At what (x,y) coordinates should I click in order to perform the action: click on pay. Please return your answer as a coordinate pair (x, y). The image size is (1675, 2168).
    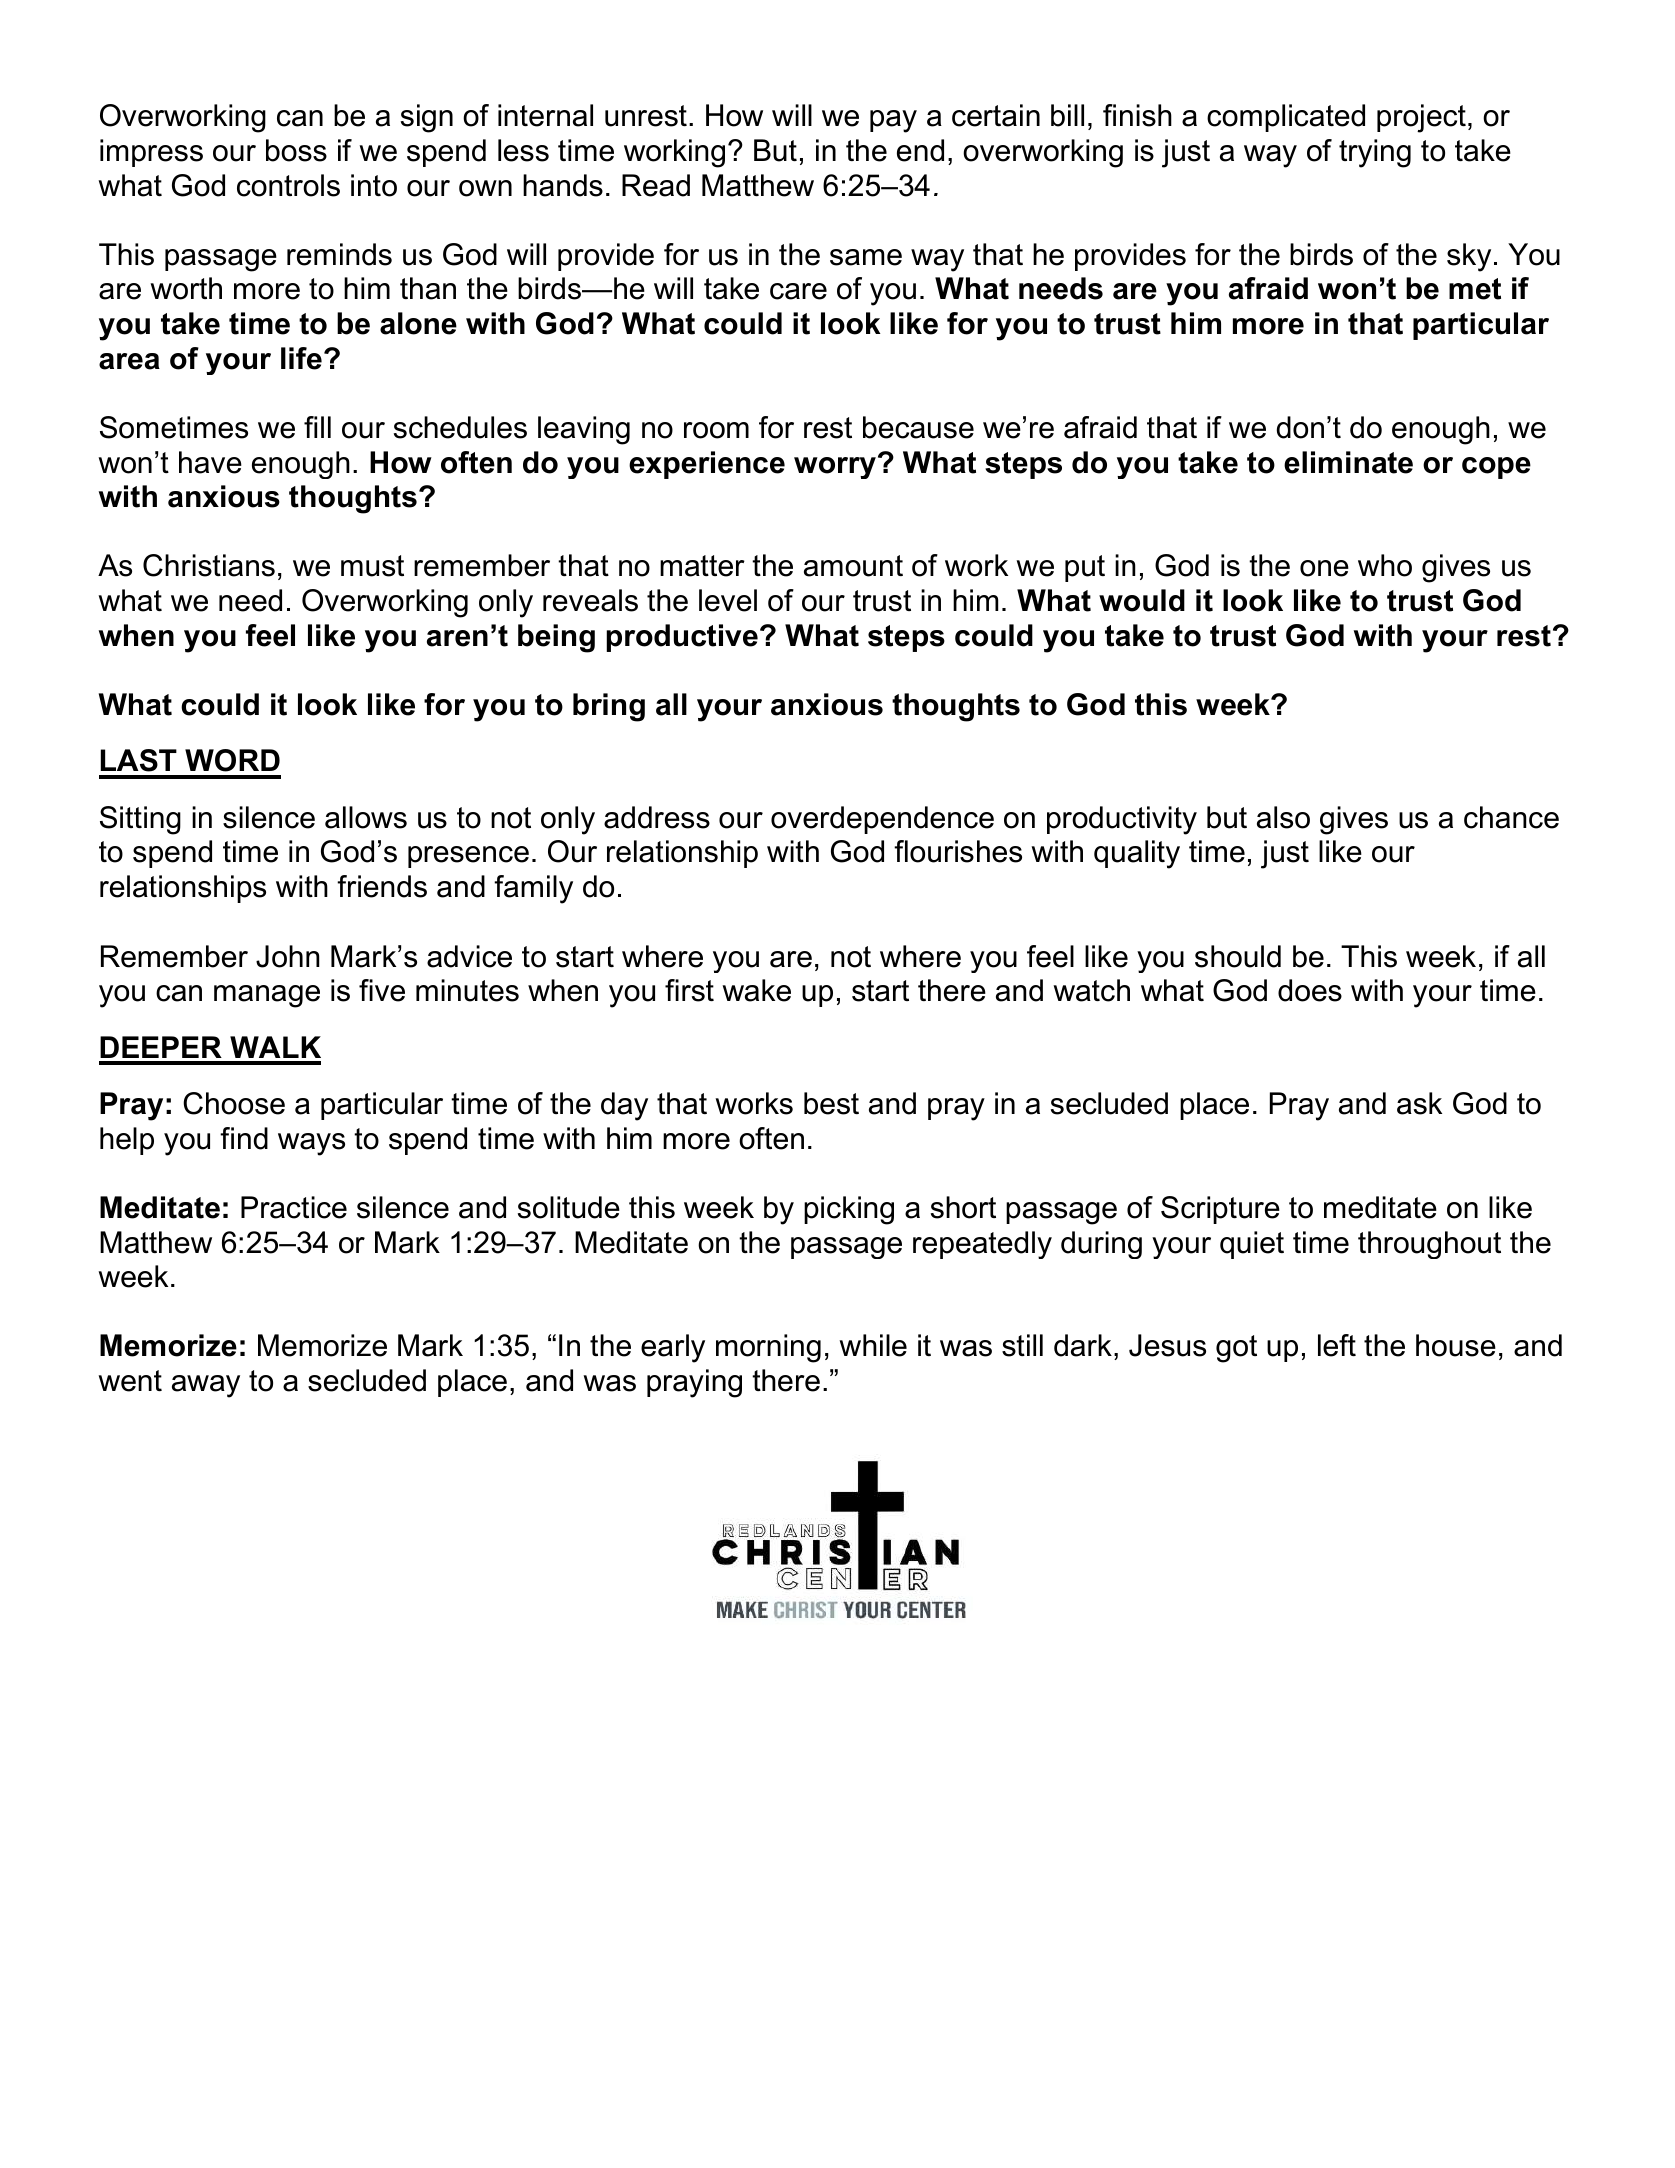
    Looking at the image, I should click on (893, 121).
